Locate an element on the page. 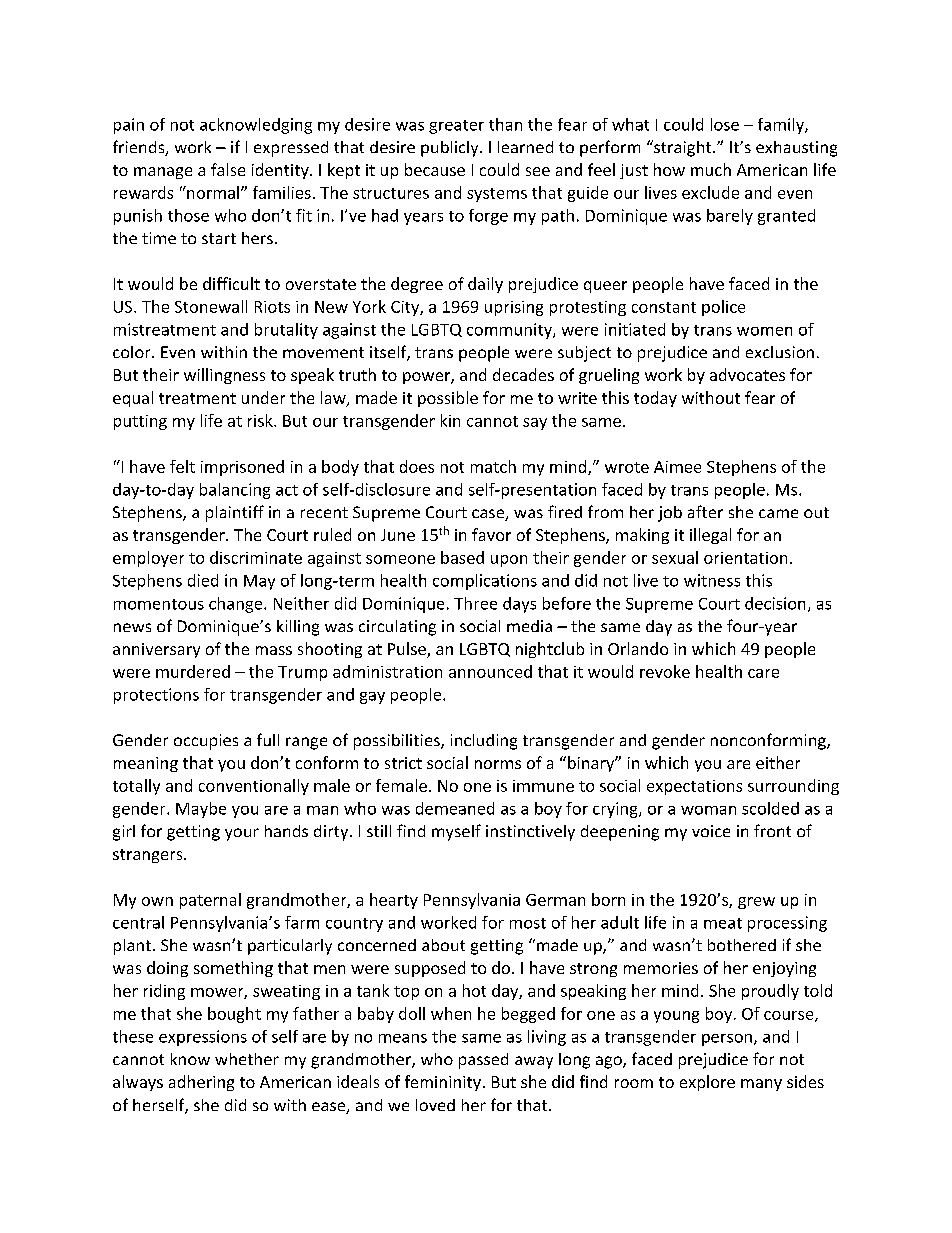 The width and height of the document is (952, 1233). false is located at coordinates (228, 169).
